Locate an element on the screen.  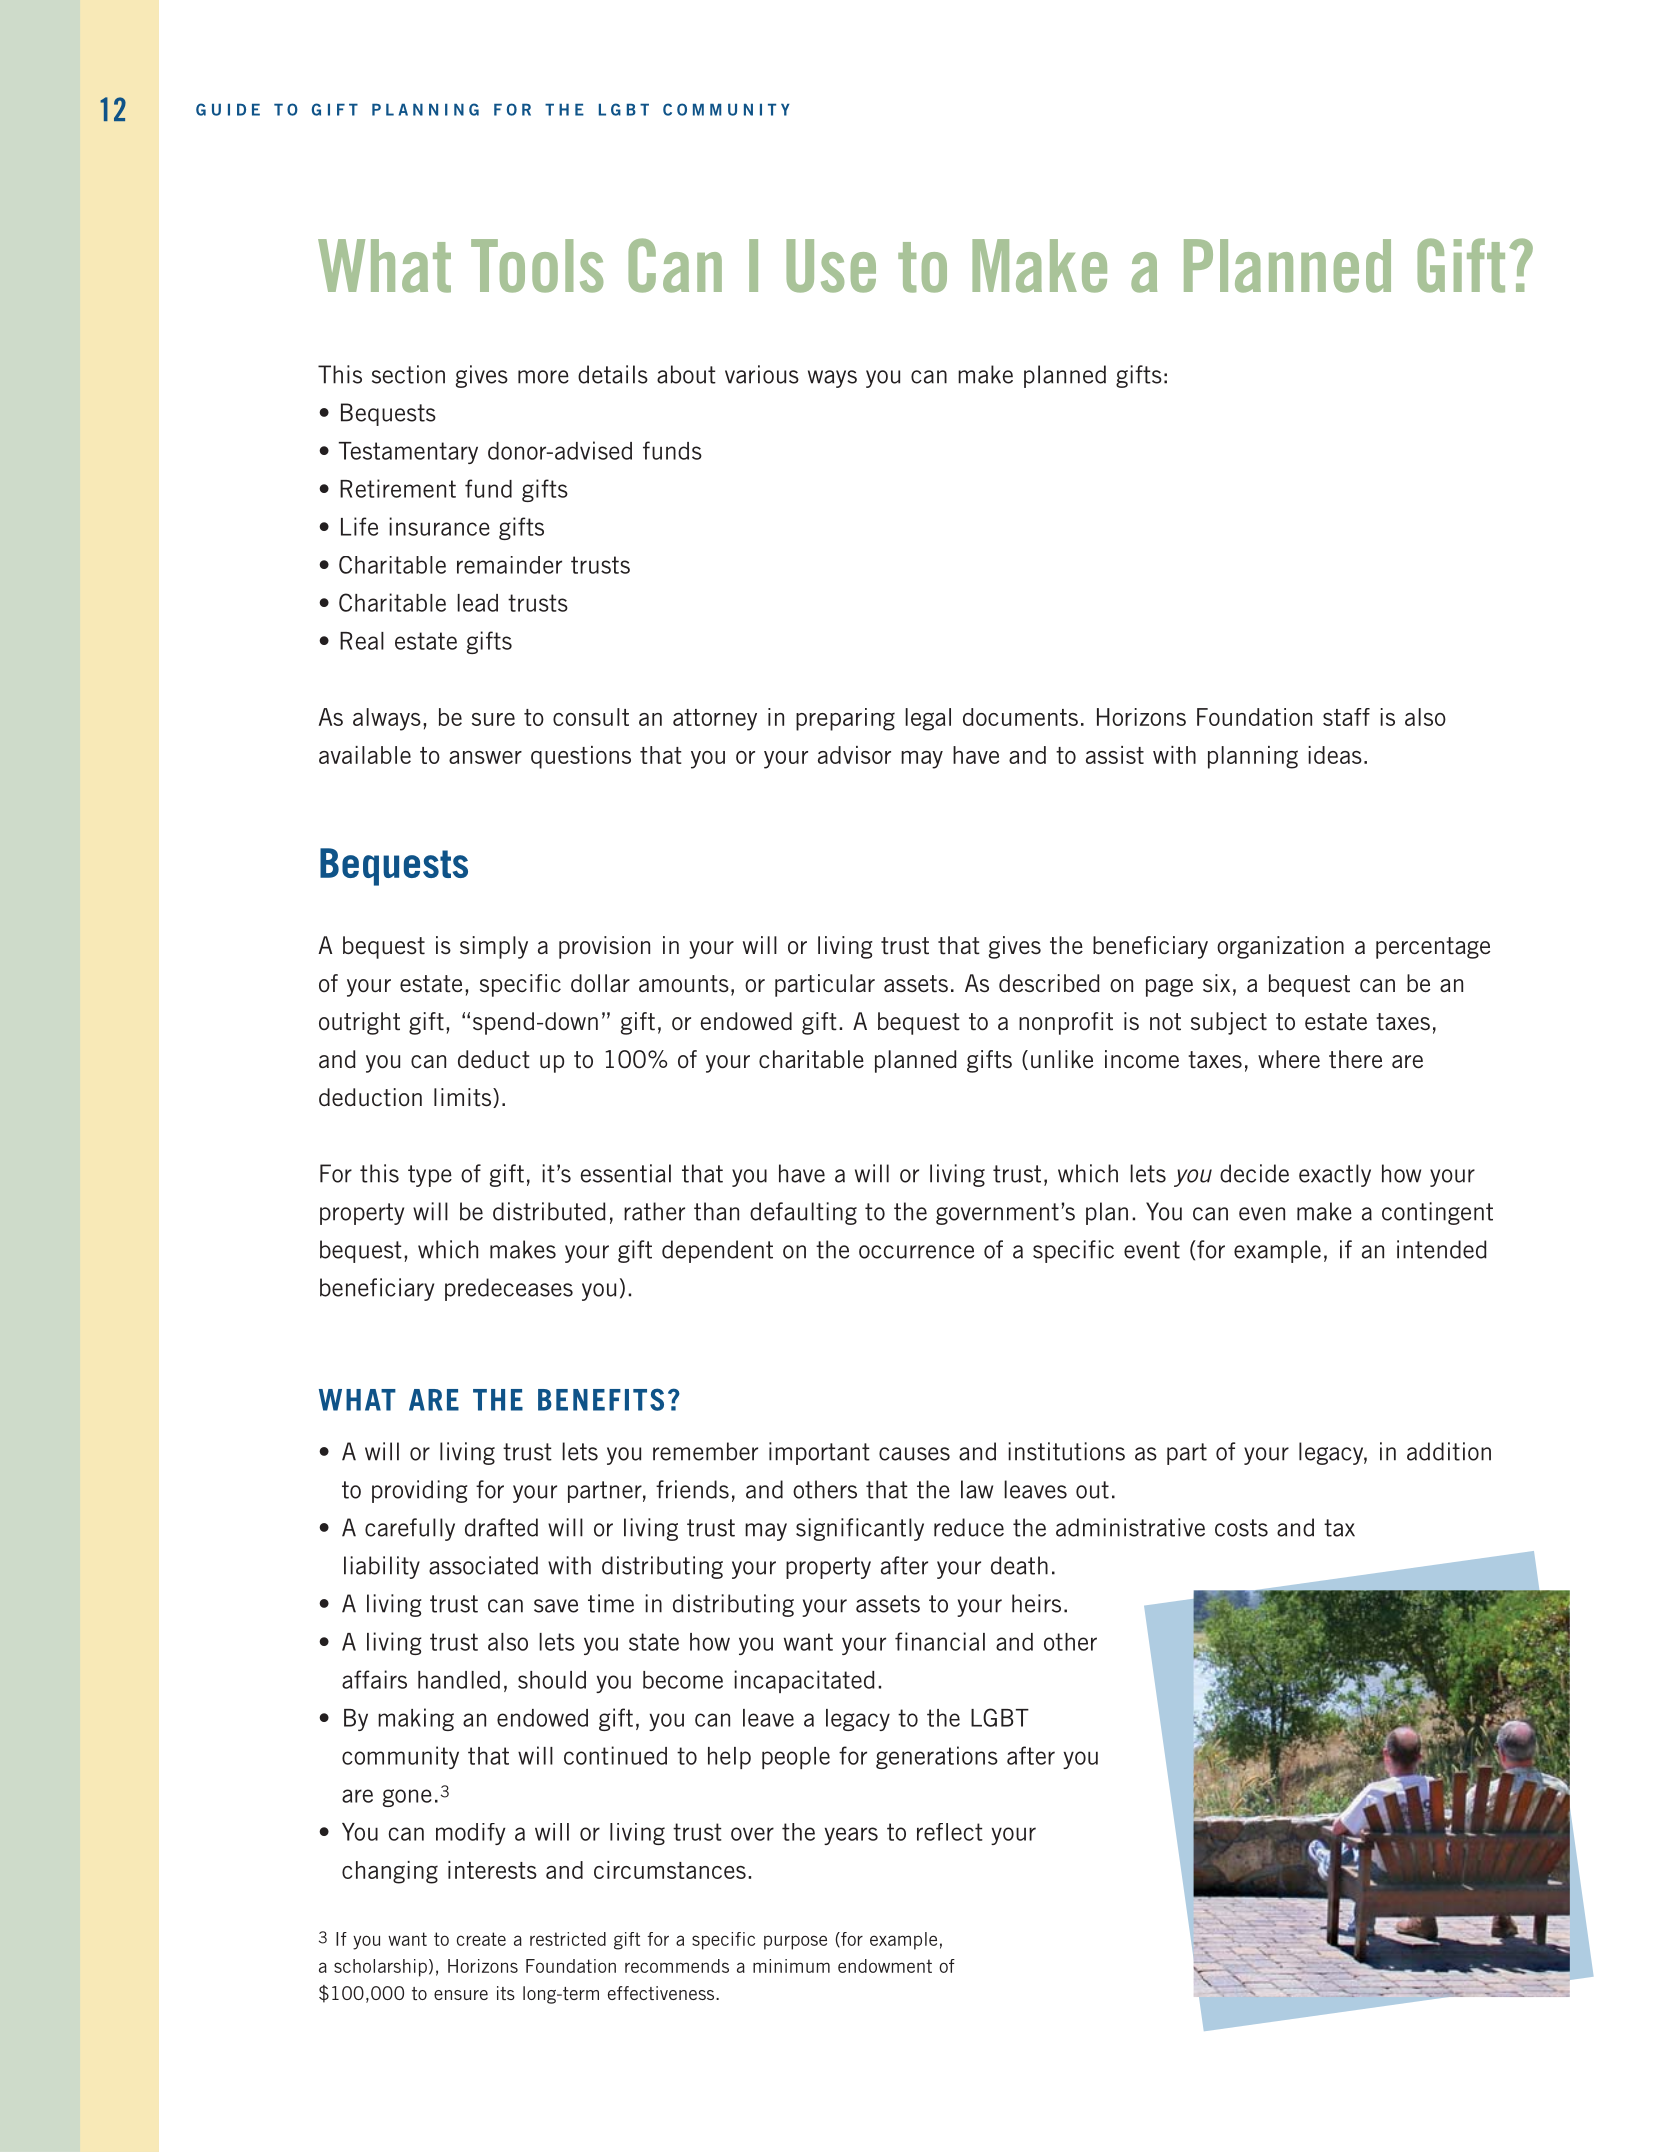
staff is located at coordinates (1346, 717).
